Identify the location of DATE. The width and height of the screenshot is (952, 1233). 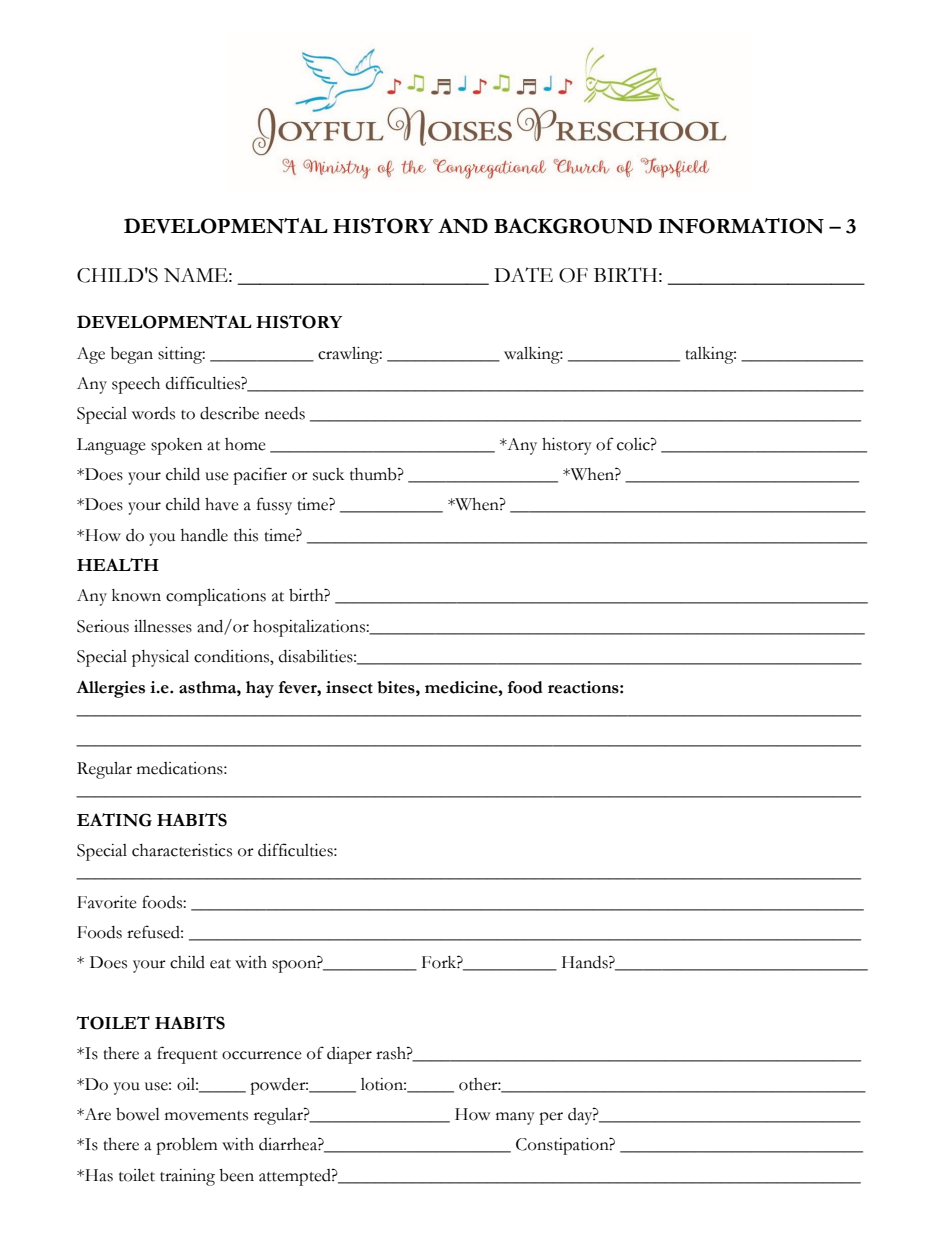
(523, 274).
